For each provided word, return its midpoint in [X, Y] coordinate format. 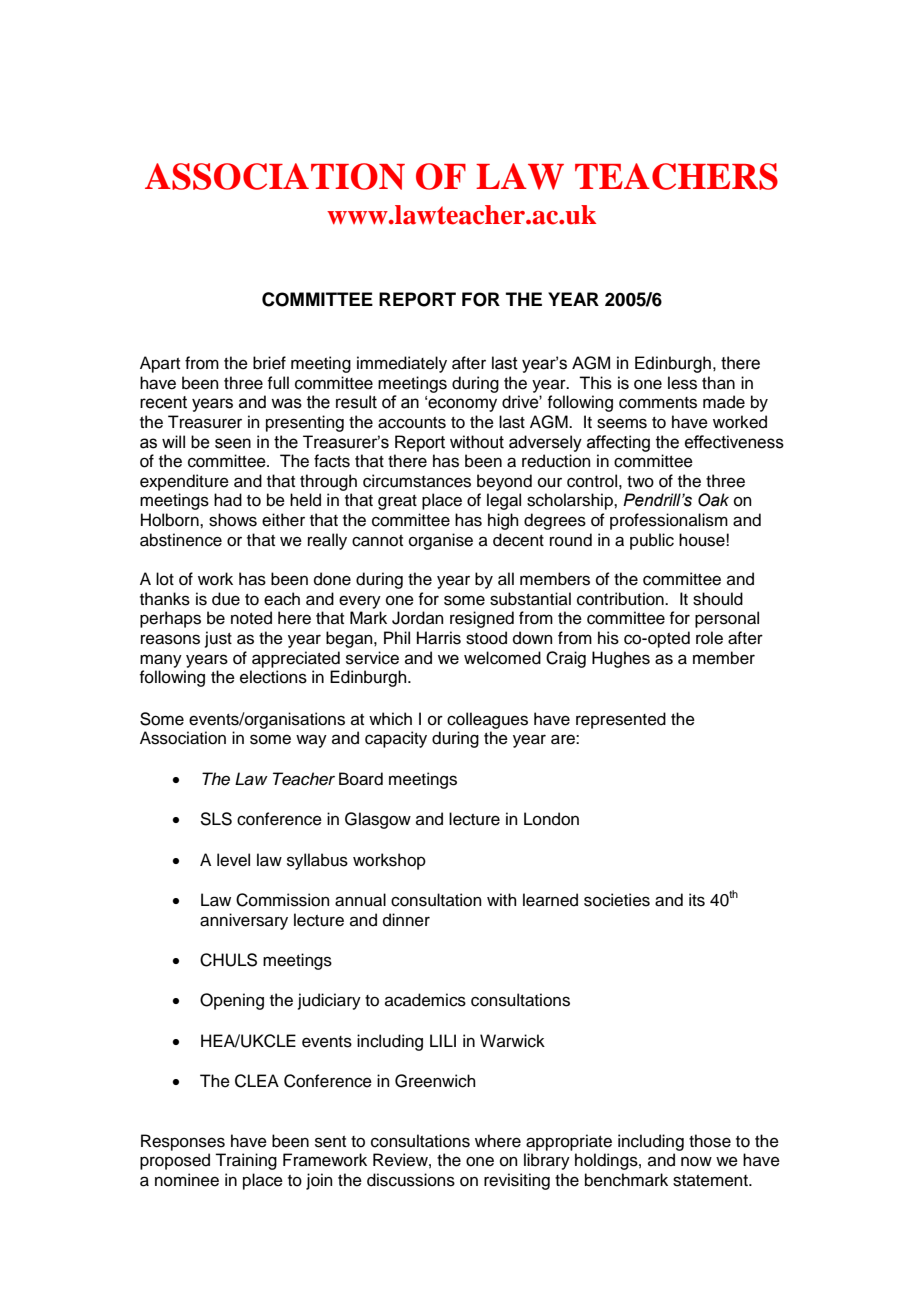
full [278, 383]
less [682, 383]
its [697, 900]
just [218, 639]
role [709, 638]
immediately [402, 364]
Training [246, 1161]
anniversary [244, 921]
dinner [406, 920]
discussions [411, 1180]
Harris [439, 638]
